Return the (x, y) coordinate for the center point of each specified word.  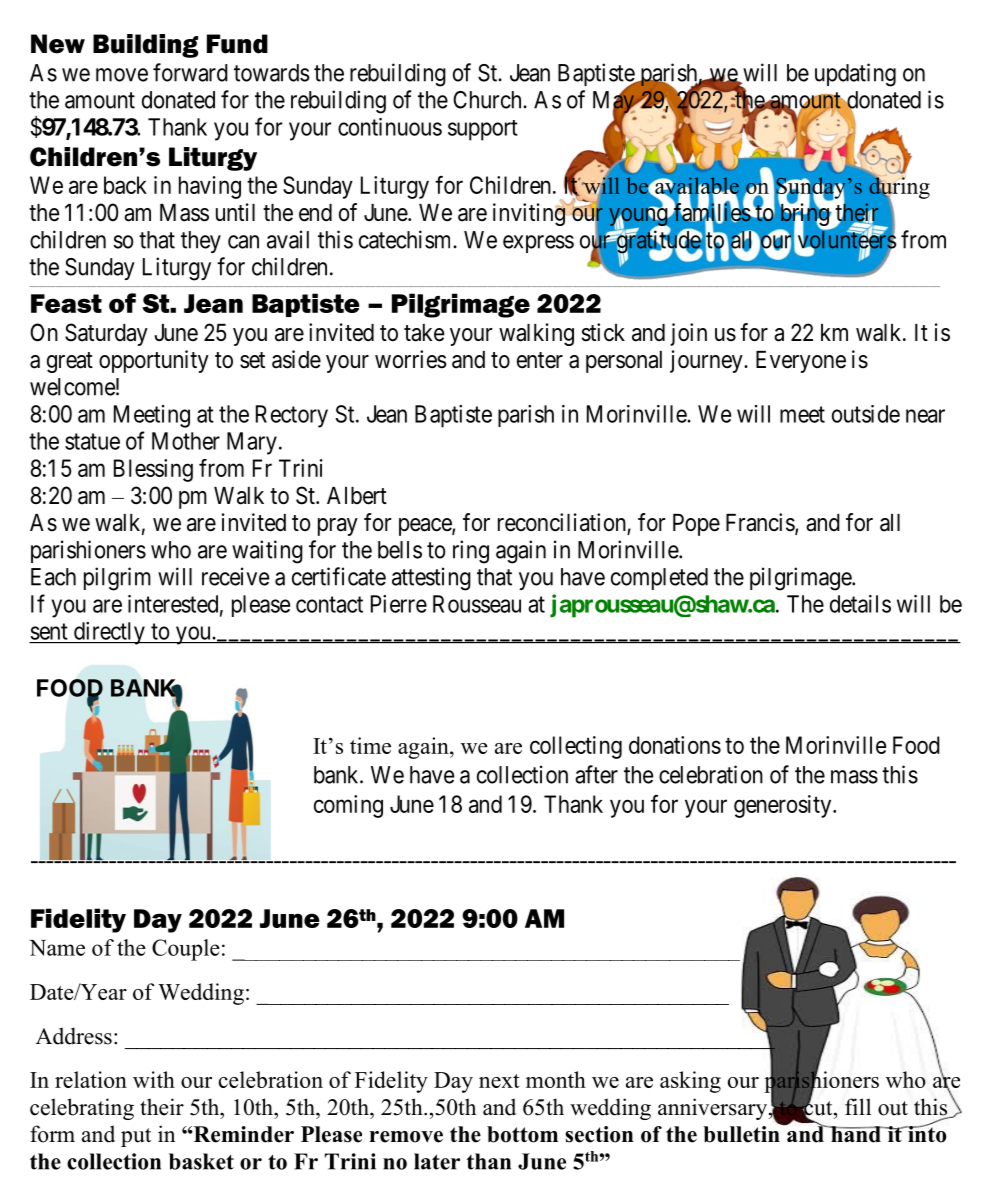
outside (866, 414)
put (136, 1137)
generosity (784, 806)
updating (855, 75)
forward (190, 72)
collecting (576, 747)
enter (540, 360)
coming (348, 806)
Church (488, 100)
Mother (186, 441)
